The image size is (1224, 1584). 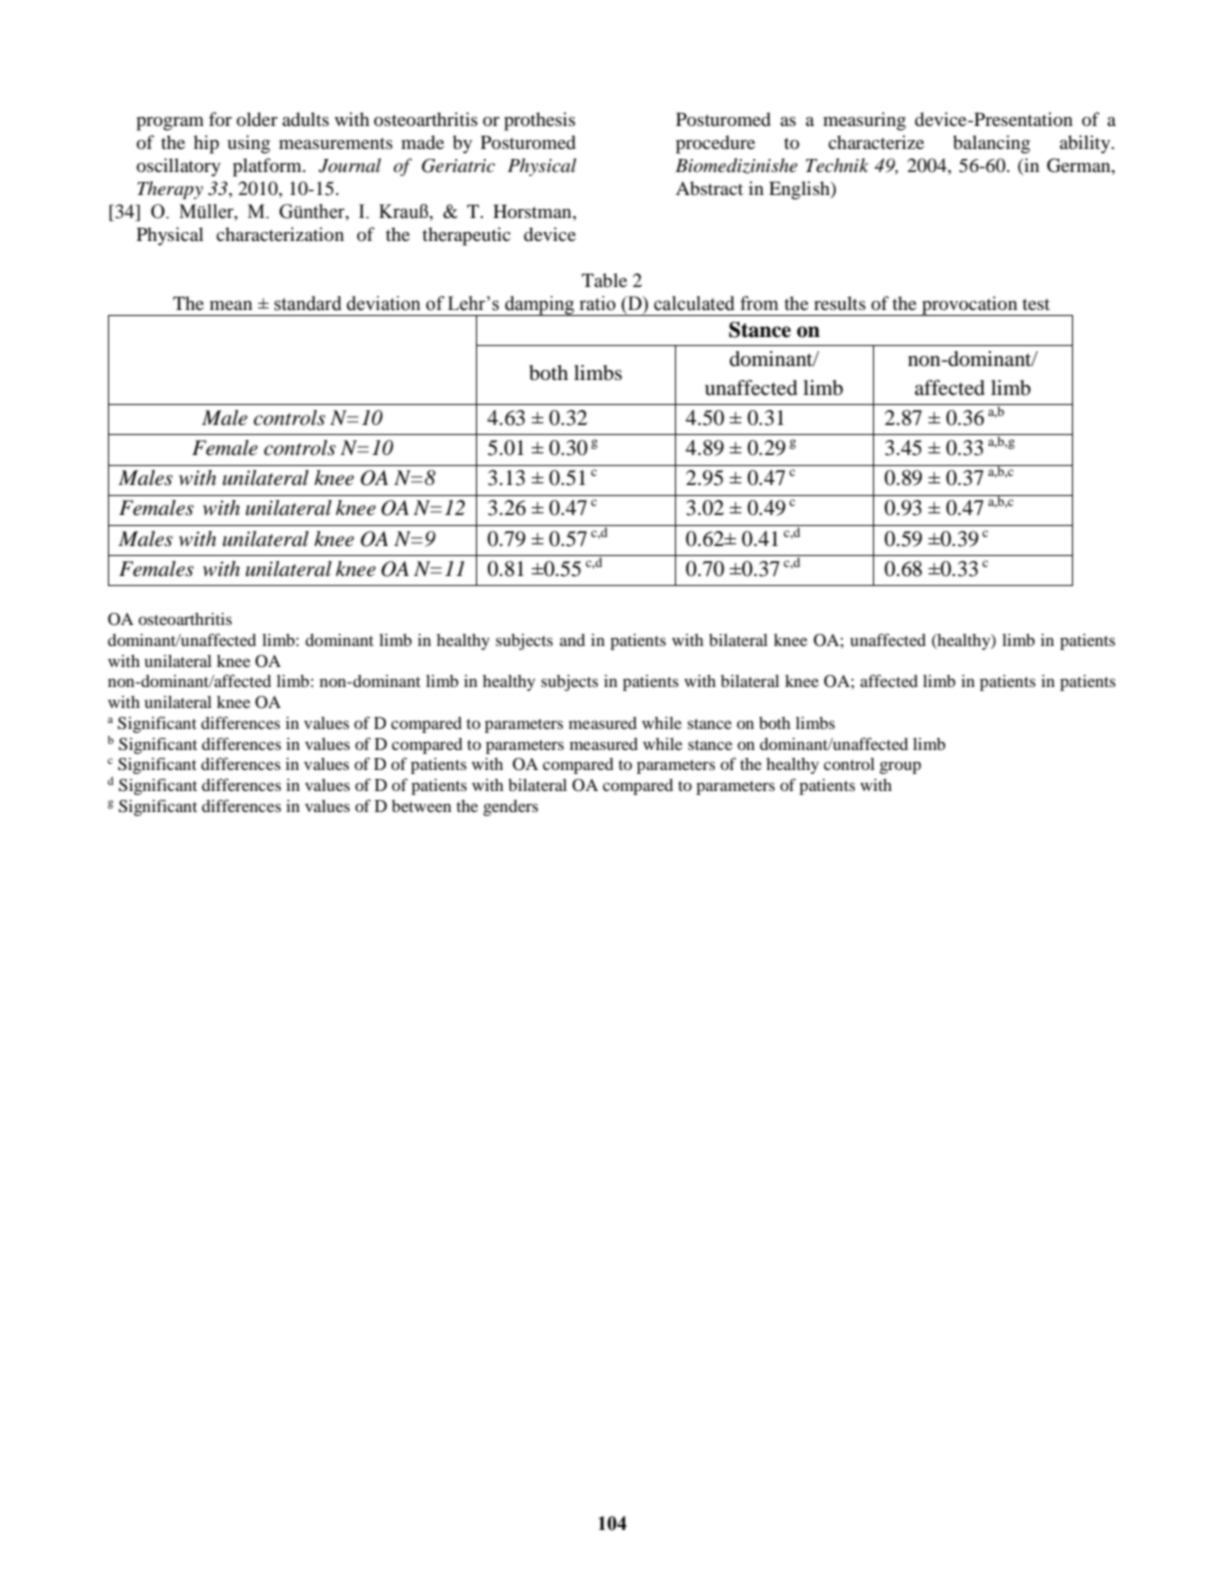 I want to click on procedure, so click(x=715, y=144).
